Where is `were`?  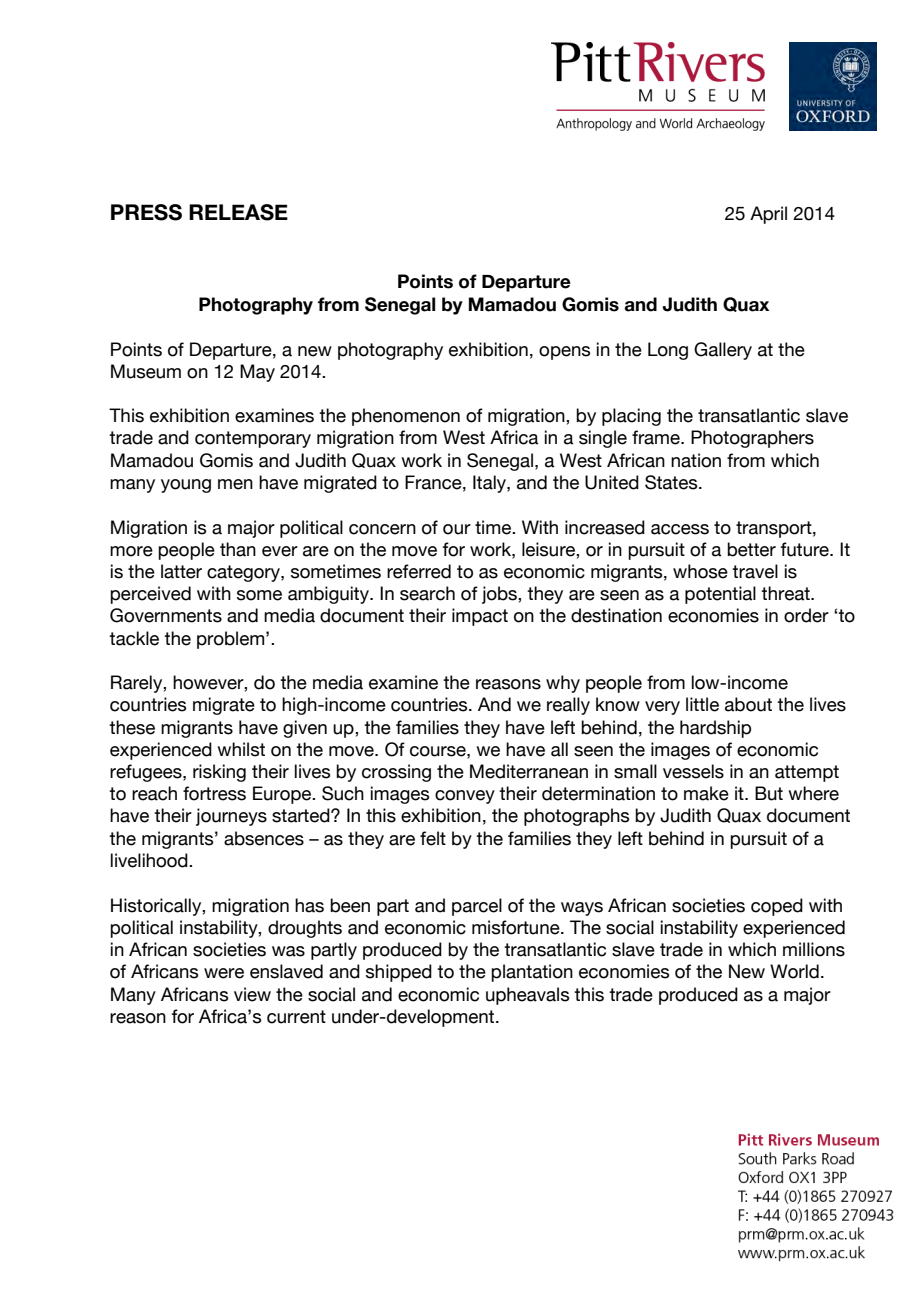 were is located at coordinates (224, 973).
